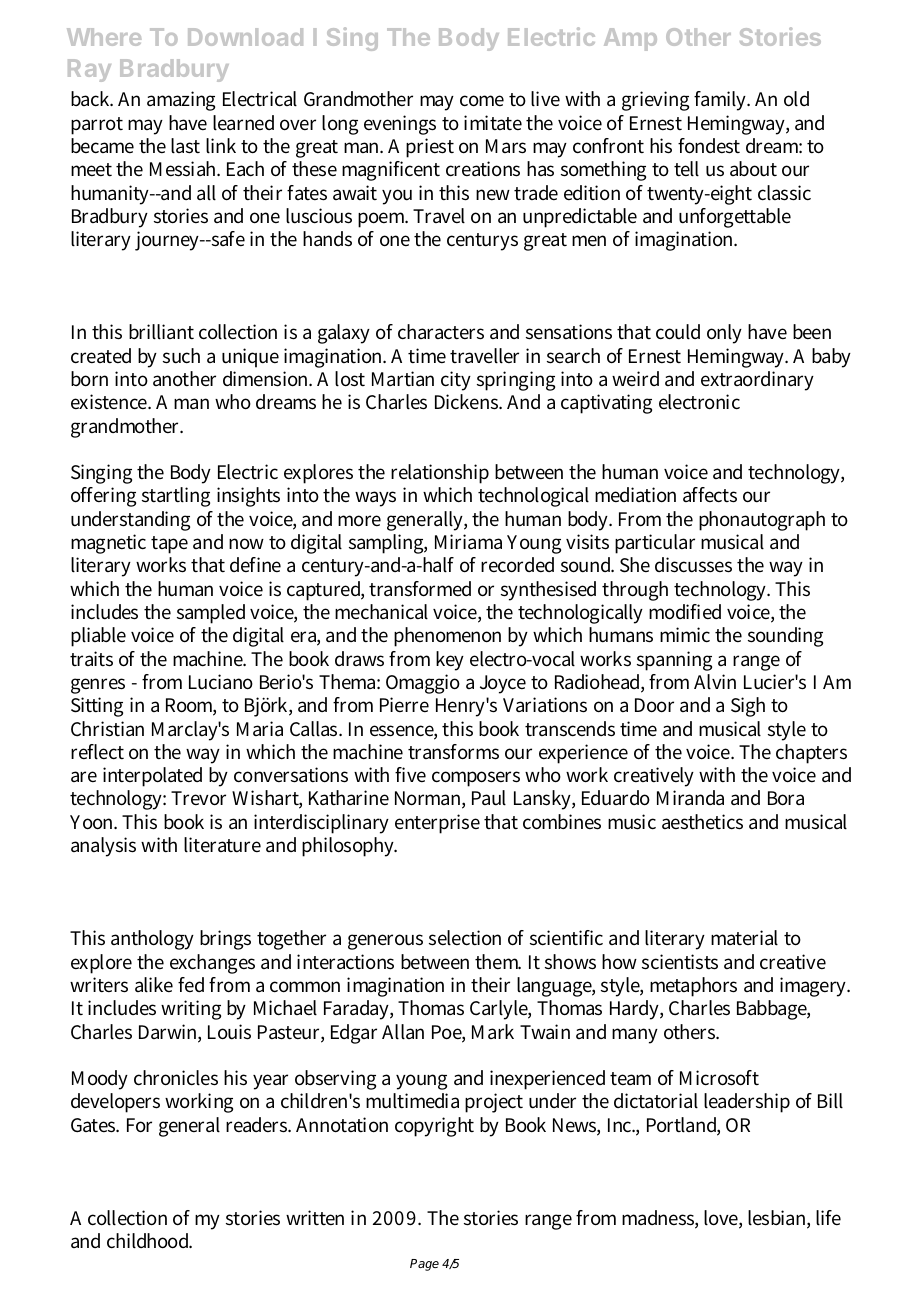 The height and width of the document is (1308, 924). I want to click on come, so click(482, 101).
